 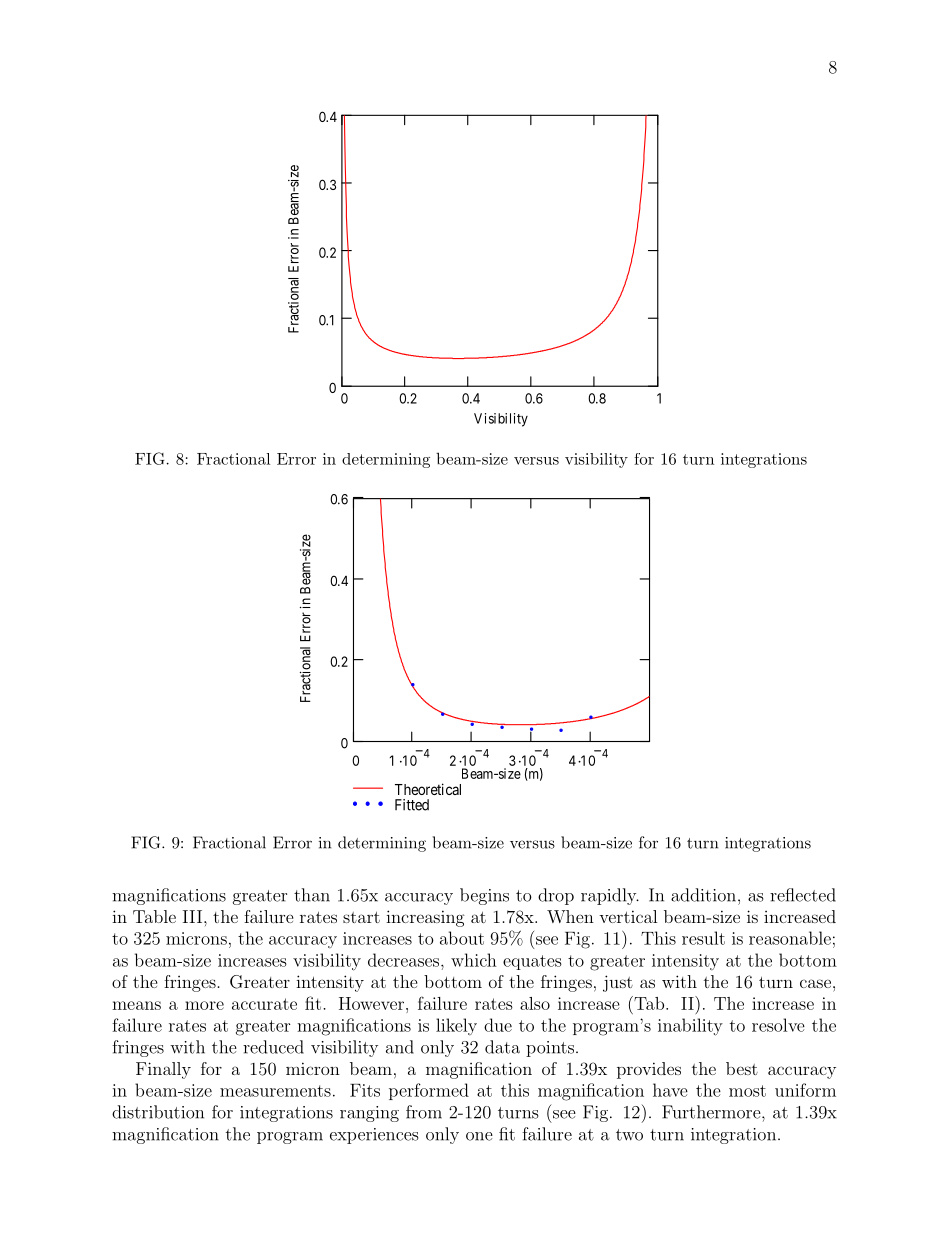 I want to click on Fitted, so click(x=412, y=805).
